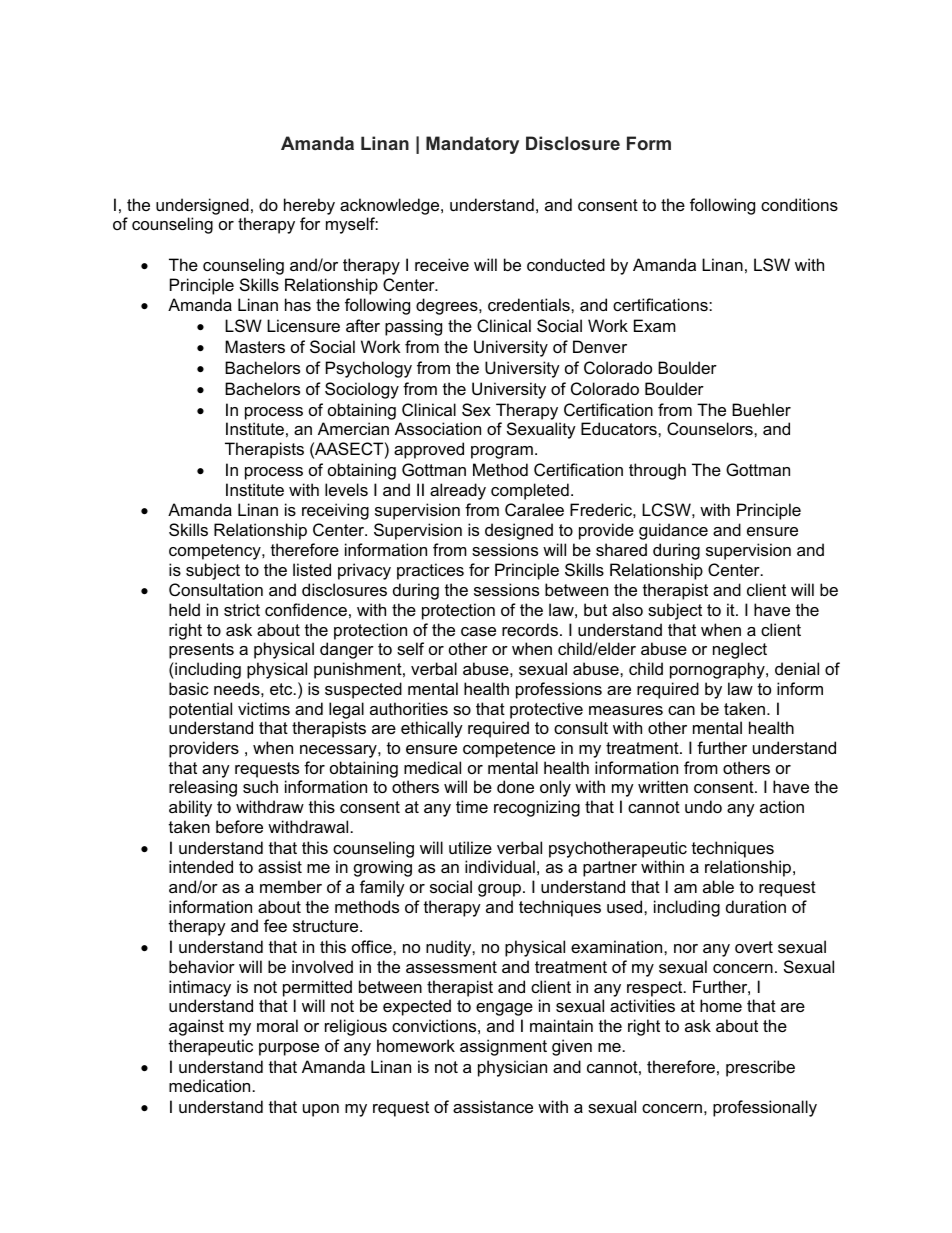 The width and height of the screenshot is (952, 1233). What do you see at coordinates (718, 886) in the screenshot?
I see `able` at bounding box center [718, 886].
